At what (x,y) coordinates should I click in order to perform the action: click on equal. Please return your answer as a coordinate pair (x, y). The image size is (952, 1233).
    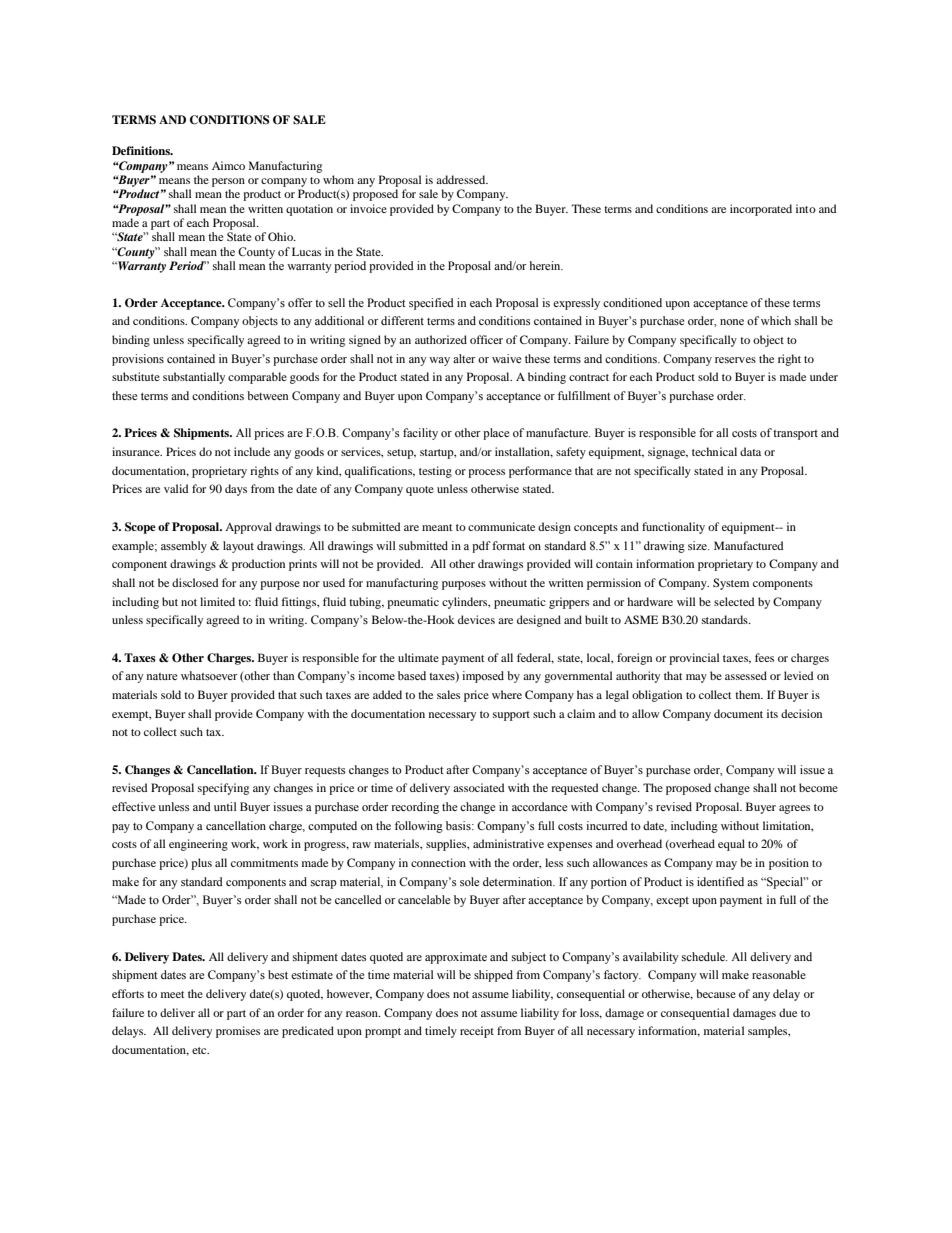
    Looking at the image, I should click on (731, 845).
